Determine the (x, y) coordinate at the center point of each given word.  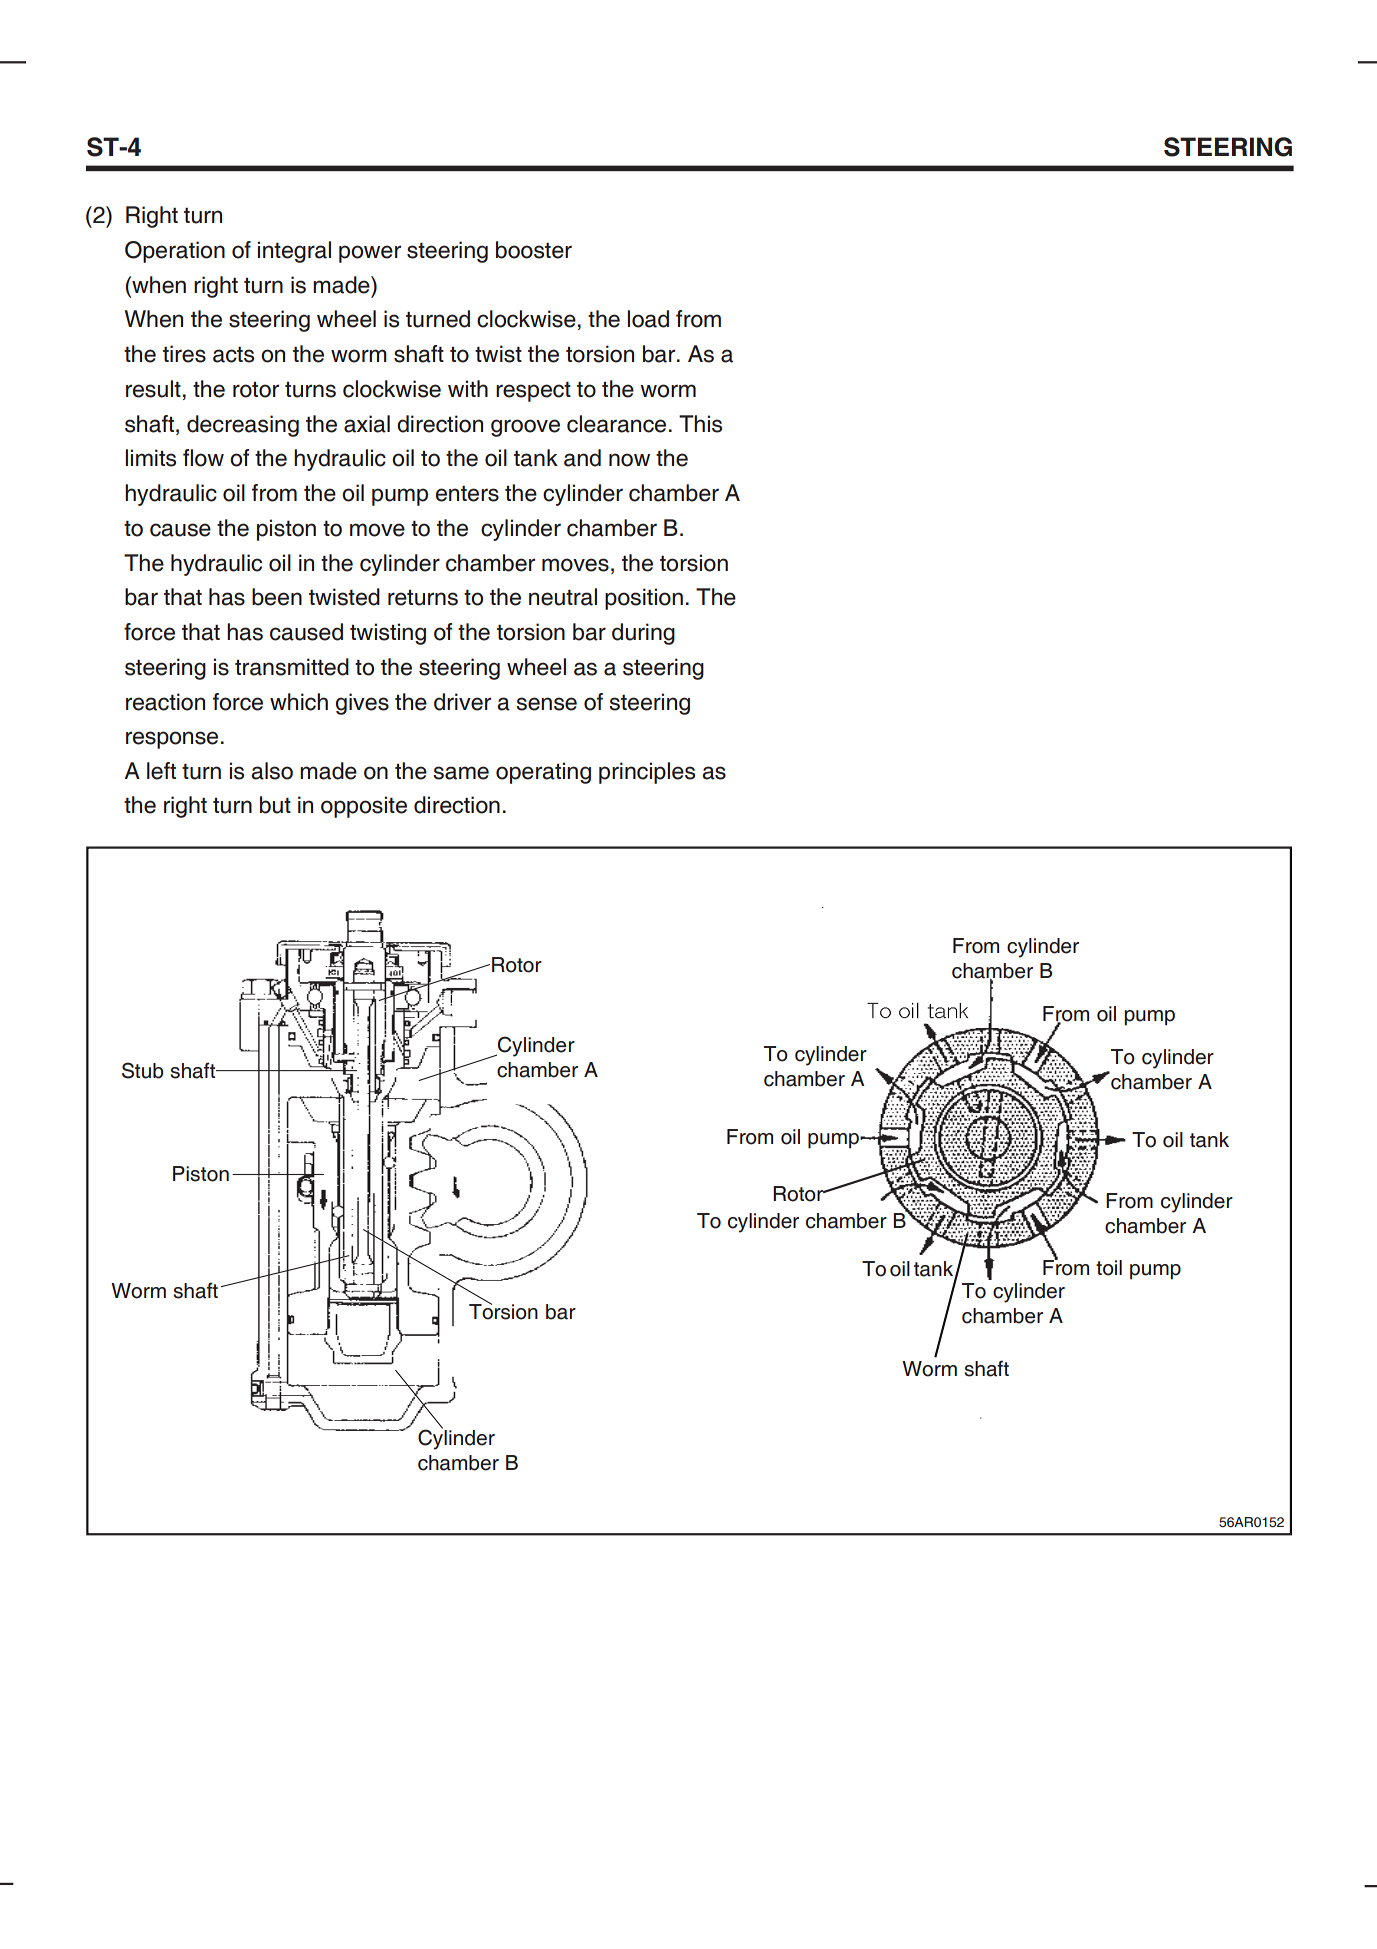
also (272, 771)
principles (647, 773)
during (643, 634)
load (648, 319)
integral (294, 252)
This (700, 424)
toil (1109, 1268)
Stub (142, 1070)
